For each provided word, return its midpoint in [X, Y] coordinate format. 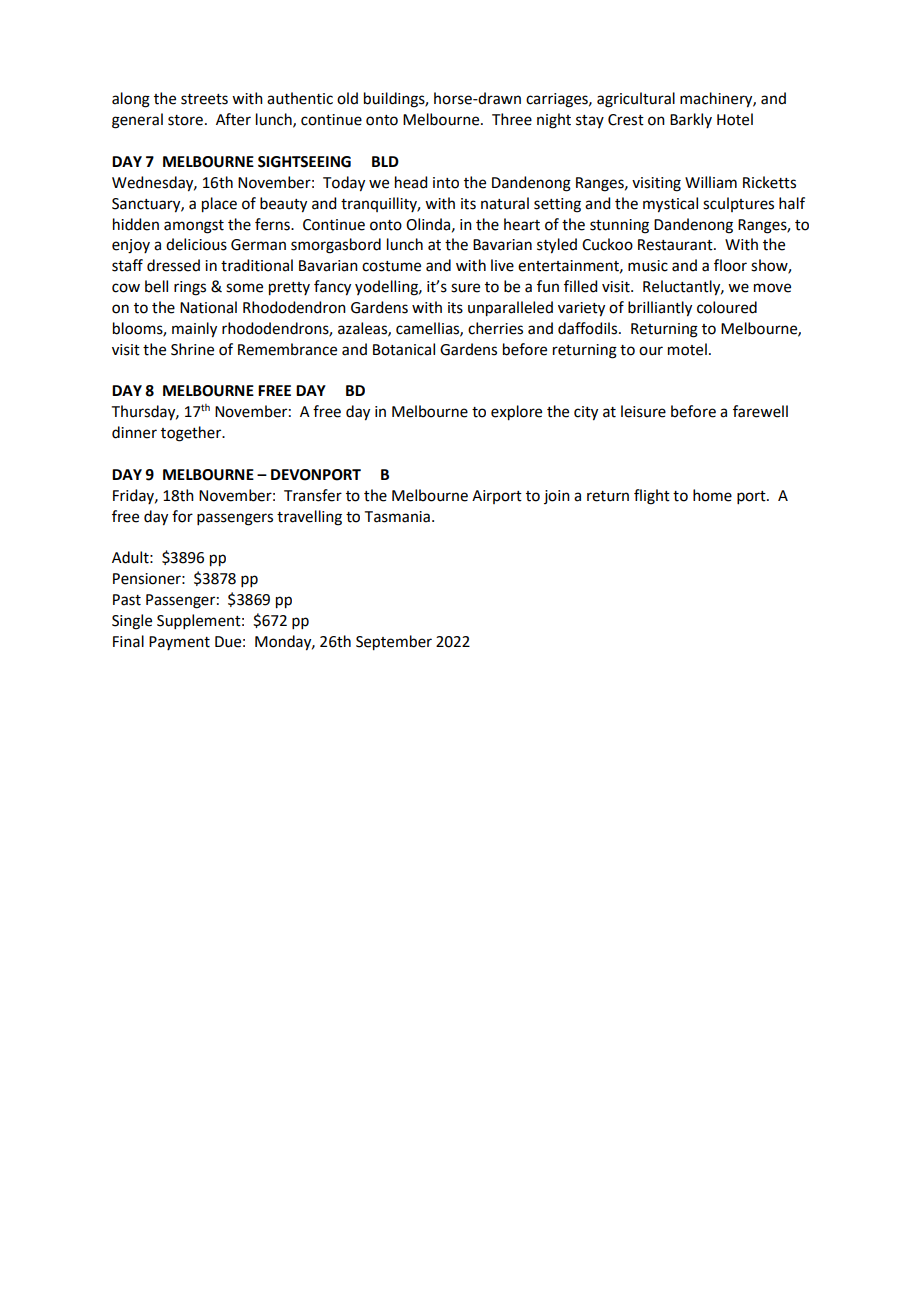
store [185, 120]
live [502, 265]
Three [512, 119]
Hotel [735, 119]
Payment [179, 643]
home [712, 495]
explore [516, 413]
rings [190, 288]
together [192, 434]
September [394, 643]
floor [730, 265]
